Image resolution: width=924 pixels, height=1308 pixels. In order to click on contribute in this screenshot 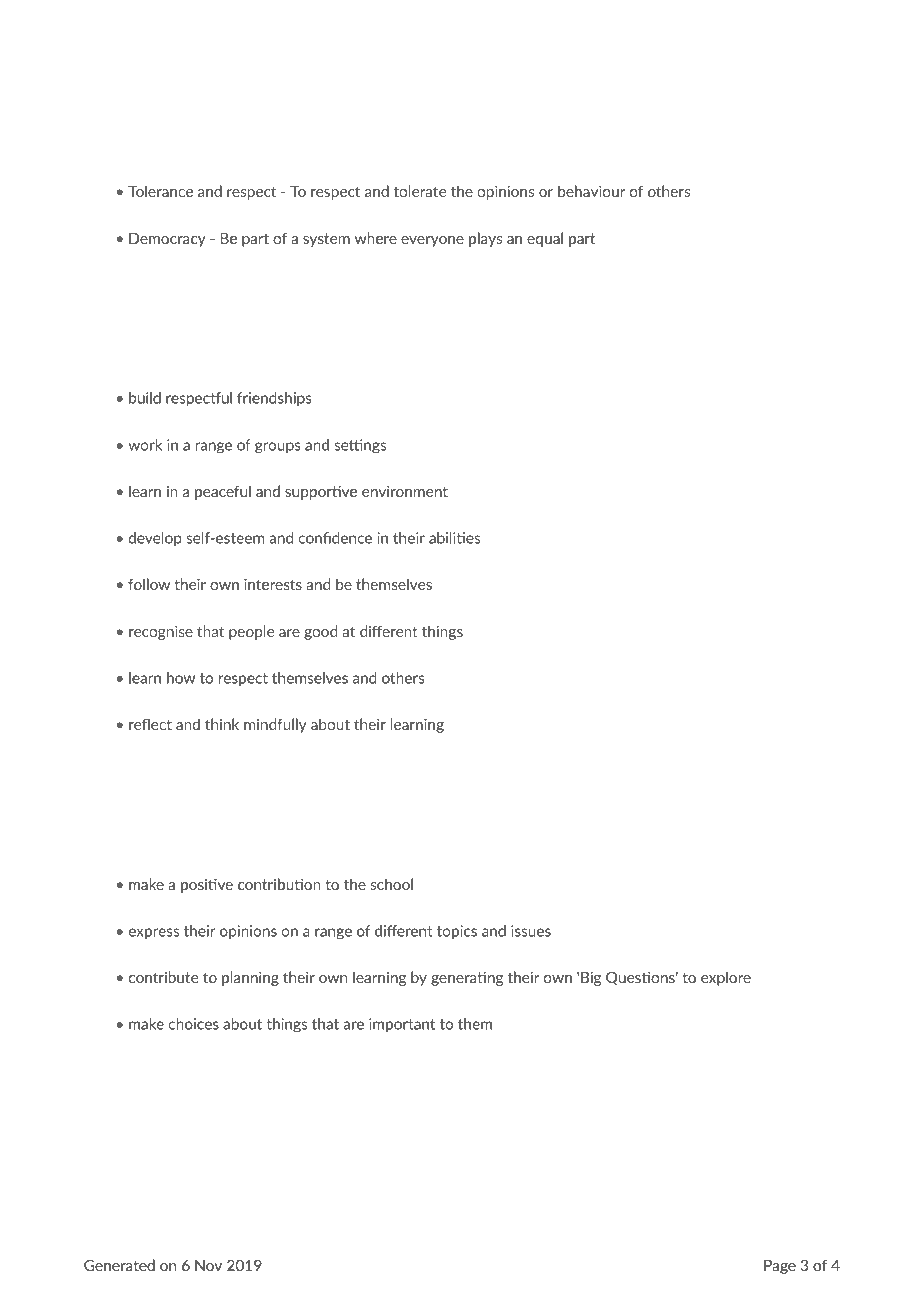, I will do `click(164, 977)`.
